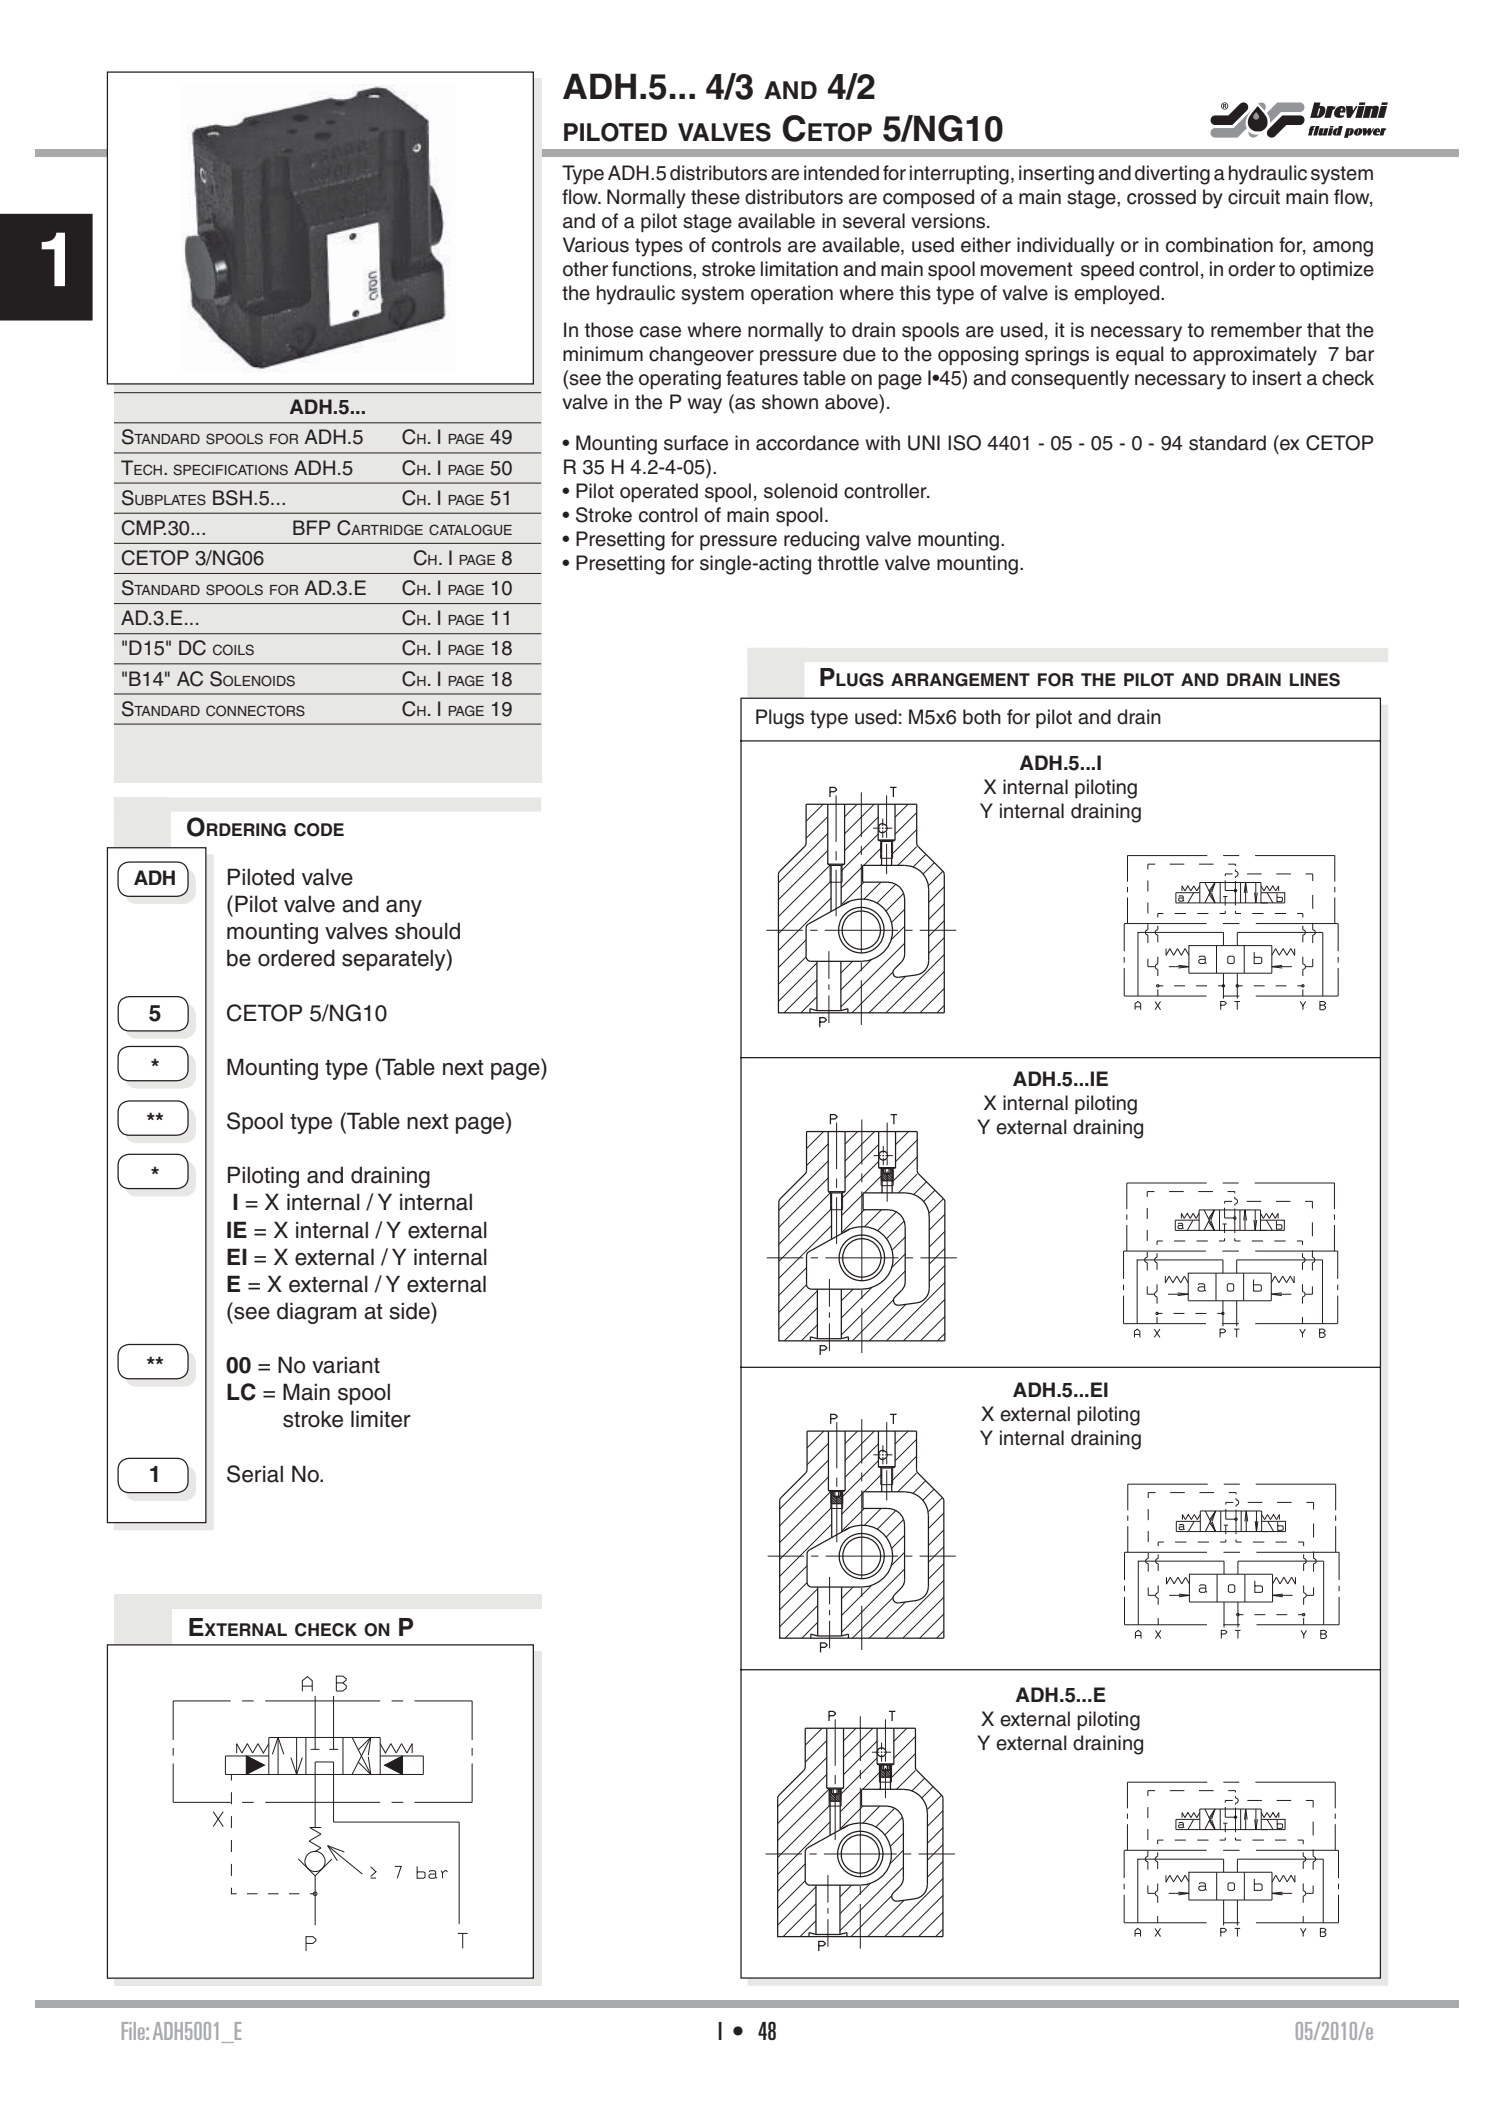 The width and height of the image is (1495, 2115). I want to click on both, so click(982, 717).
